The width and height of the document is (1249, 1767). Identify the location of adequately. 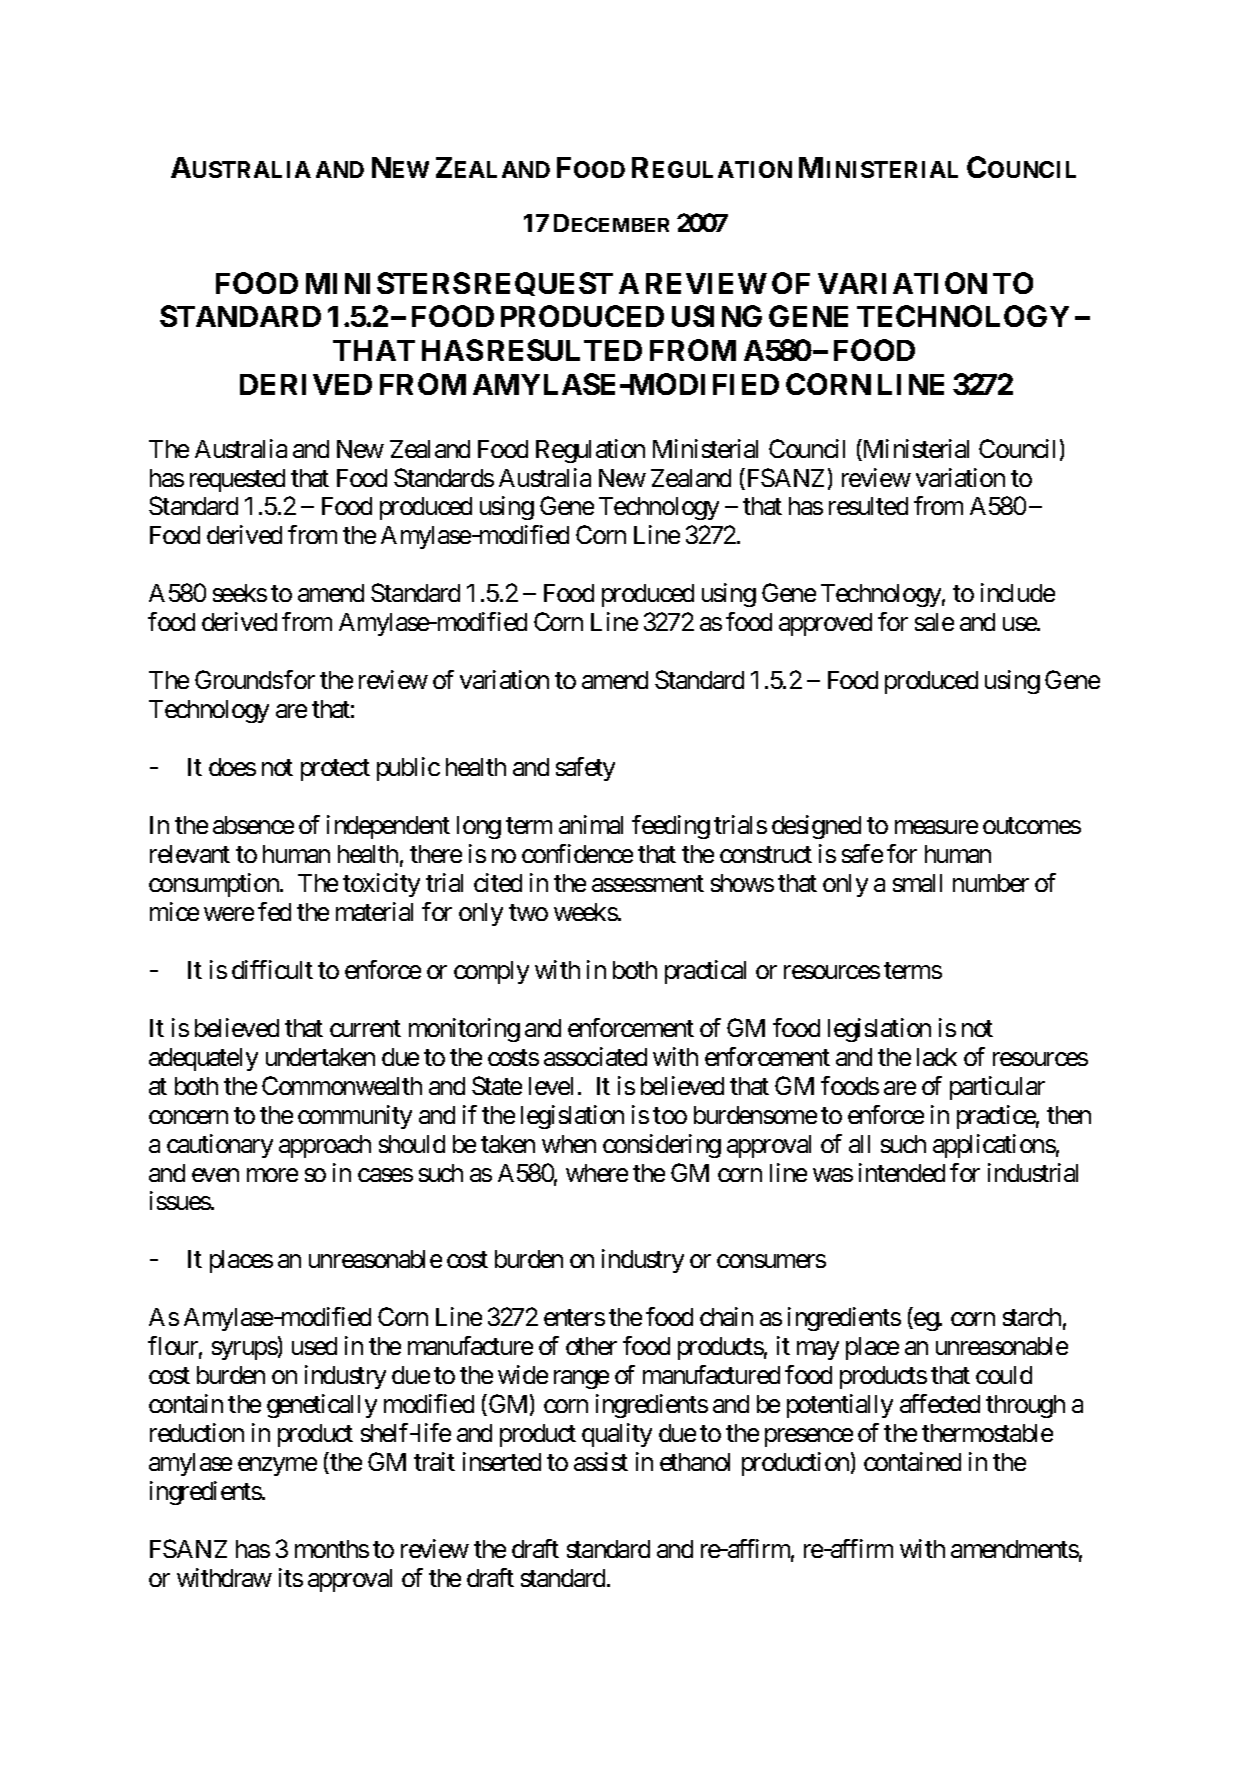
(203, 1059).
